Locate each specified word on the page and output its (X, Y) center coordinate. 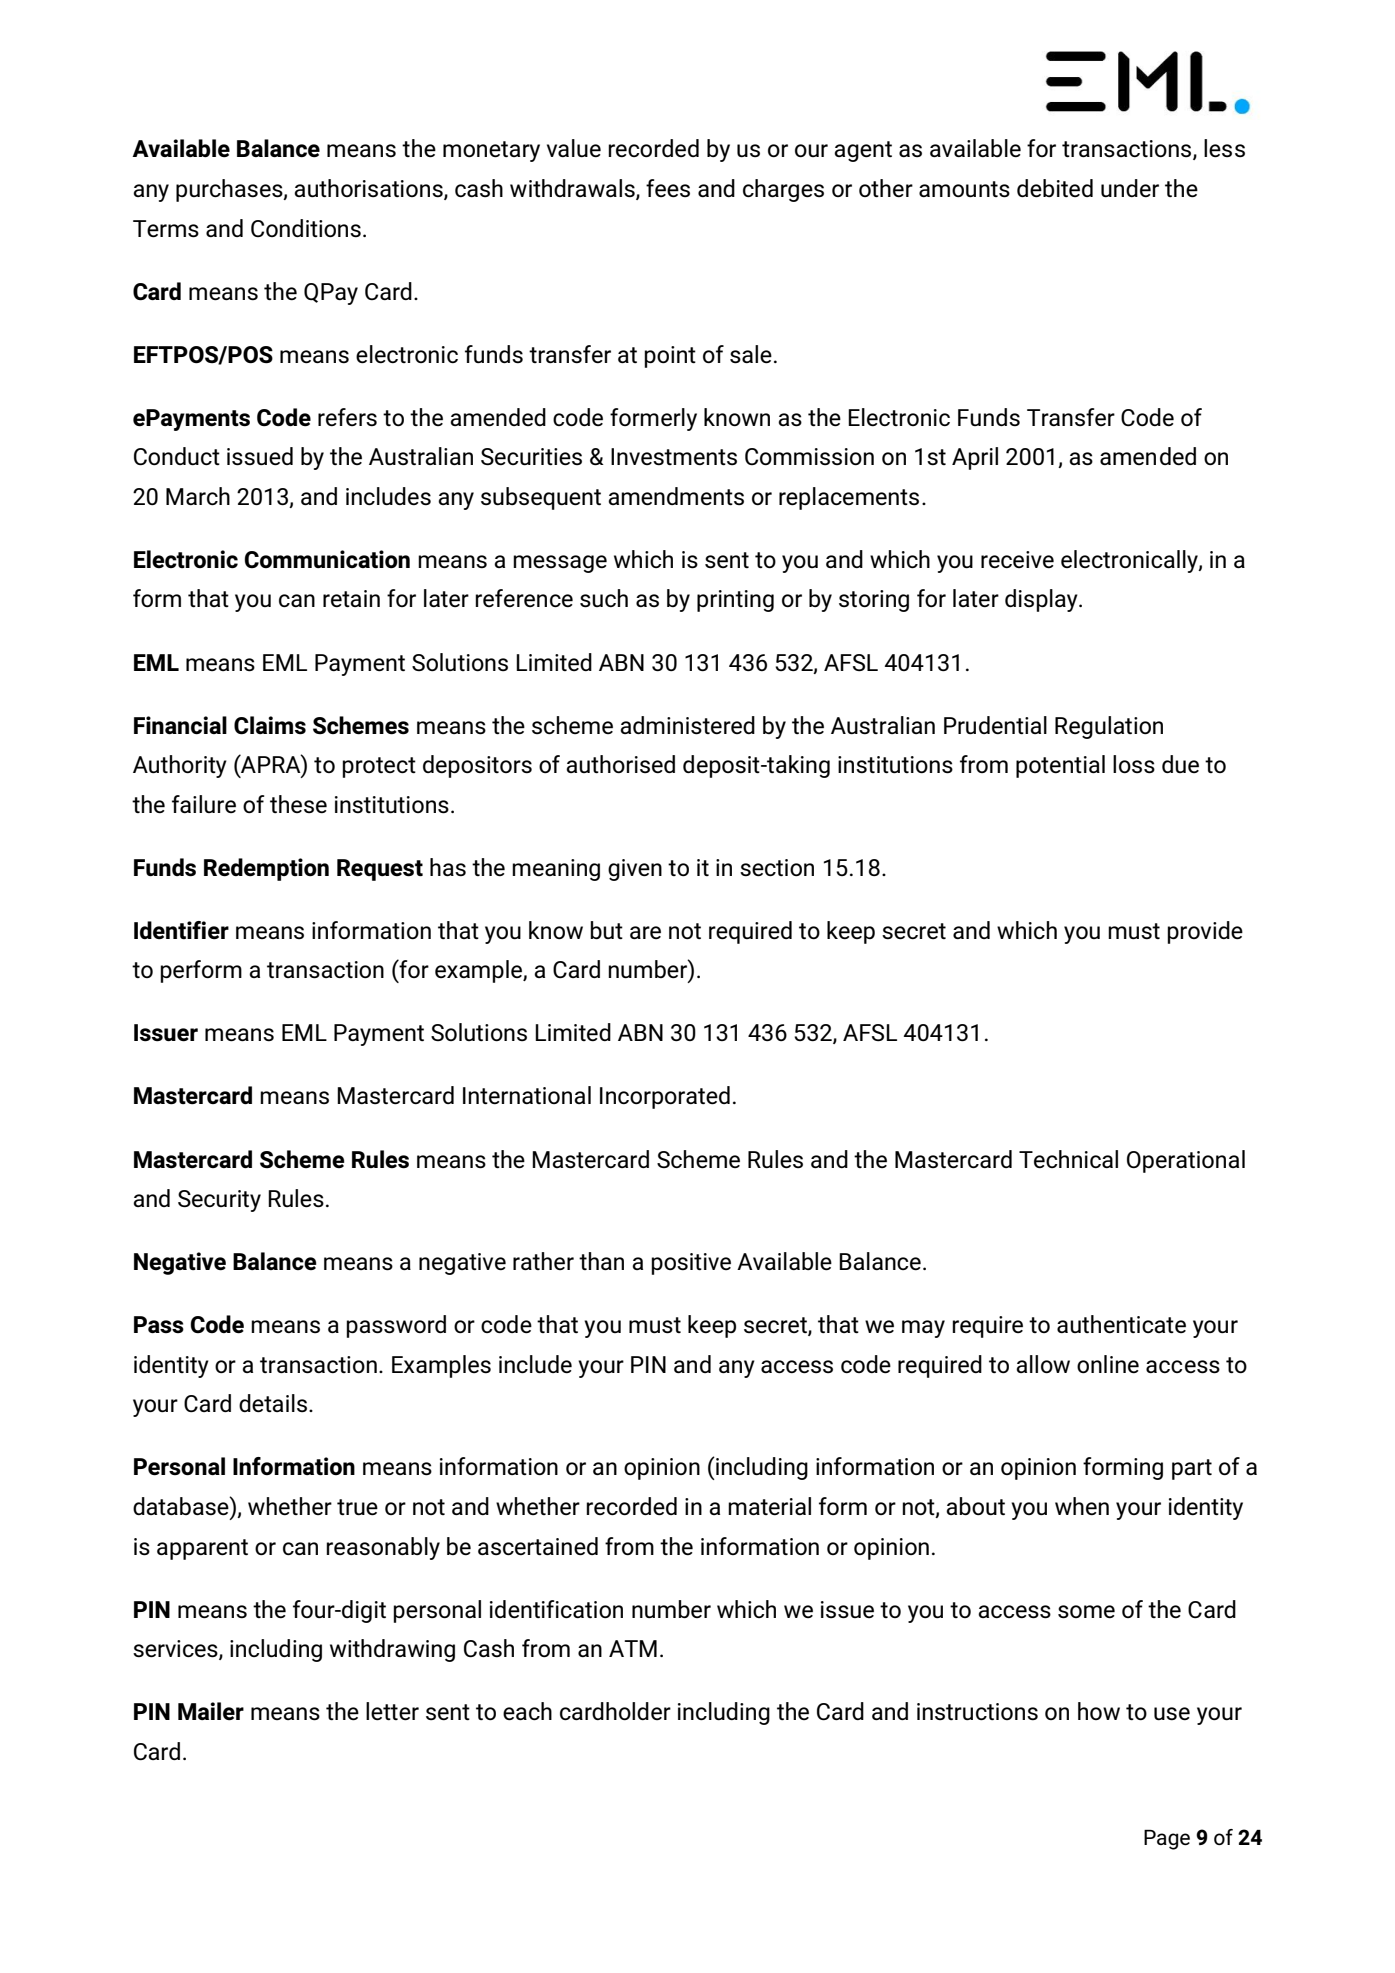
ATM (633, 1648)
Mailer (211, 1711)
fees (668, 188)
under (1130, 188)
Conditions (306, 228)
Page (1167, 1840)
